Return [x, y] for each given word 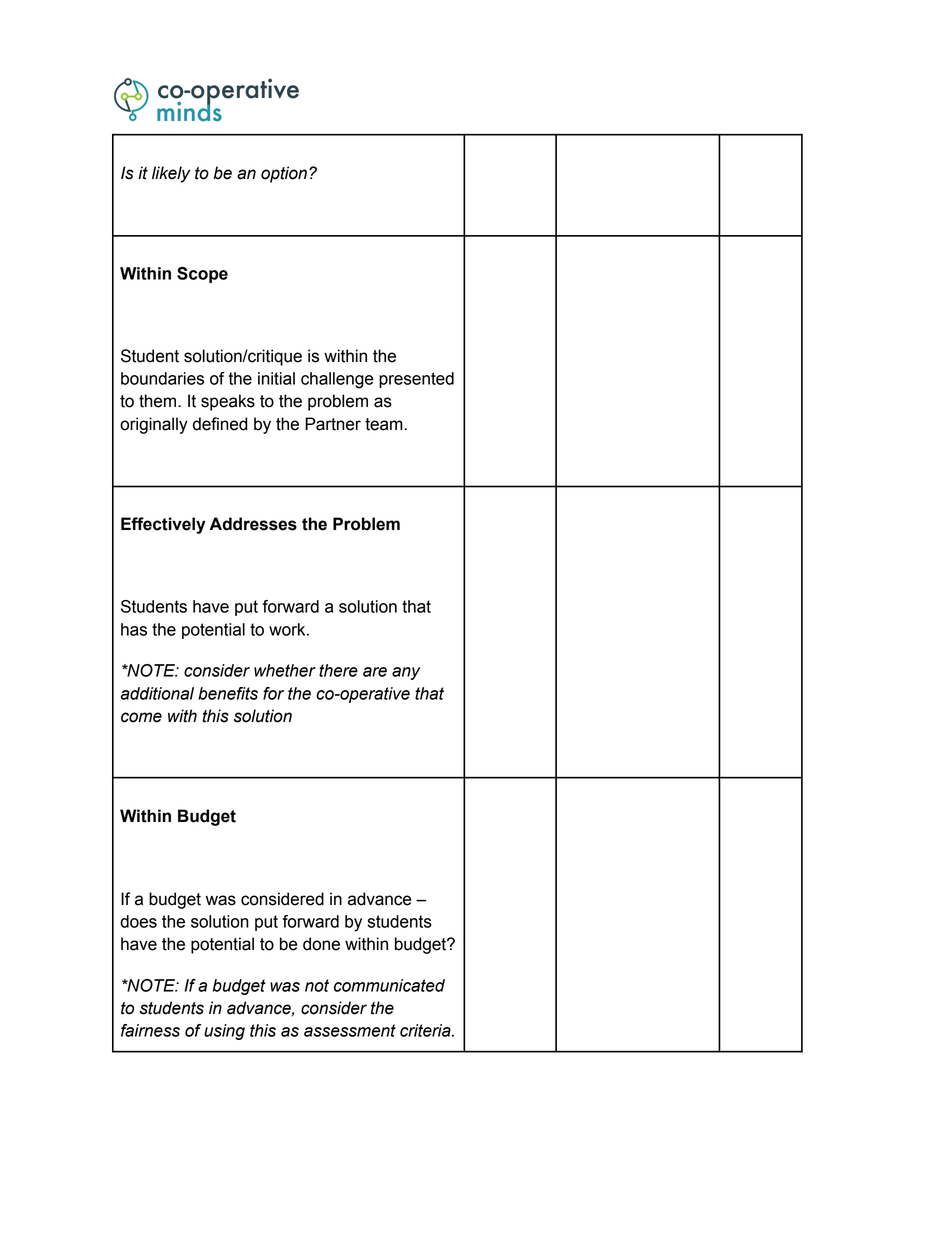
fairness [150, 1030]
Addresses [253, 524]
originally [154, 425]
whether [285, 670]
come [141, 717]
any [406, 673]
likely [171, 174]
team [384, 424]
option [284, 174]
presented [416, 380]
